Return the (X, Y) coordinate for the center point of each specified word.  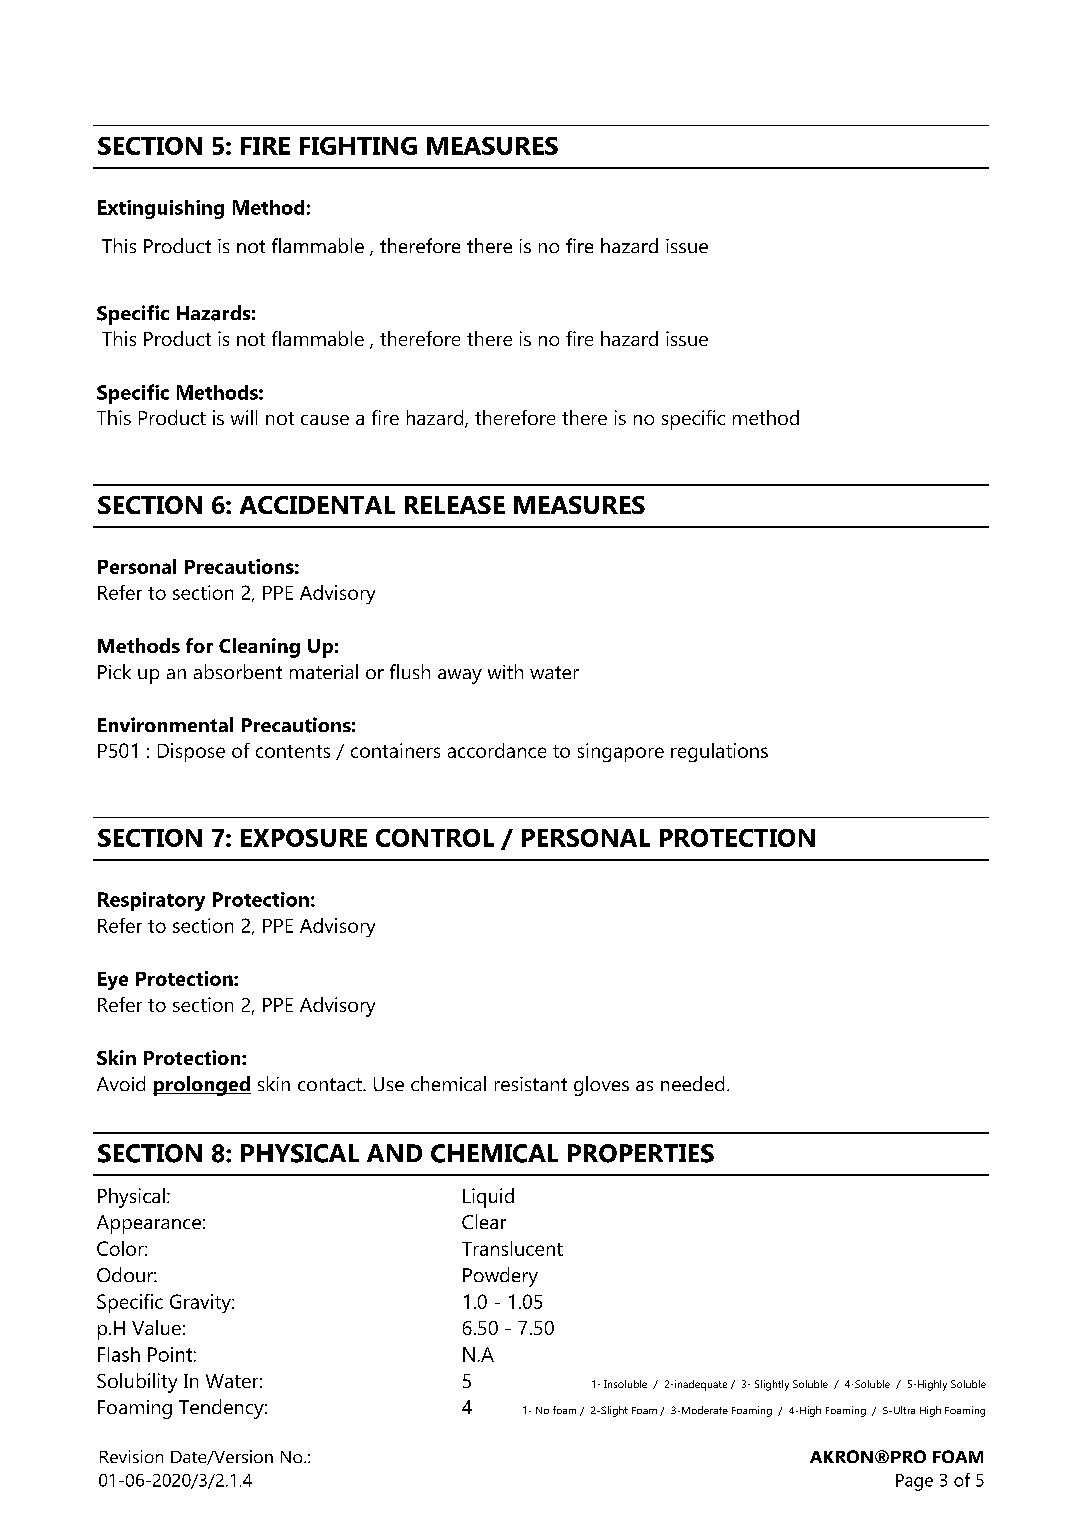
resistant (531, 1084)
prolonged (202, 1086)
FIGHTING (358, 146)
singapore (621, 752)
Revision (131, 1456)
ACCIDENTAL (317, 505)
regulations (719, 752)
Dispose (191, 752)
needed (692, 1083)
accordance (497, 750)
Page (914, 1482)
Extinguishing (161, 209)
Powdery (500, 1277)
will (244, 417)
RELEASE (455, 505)
